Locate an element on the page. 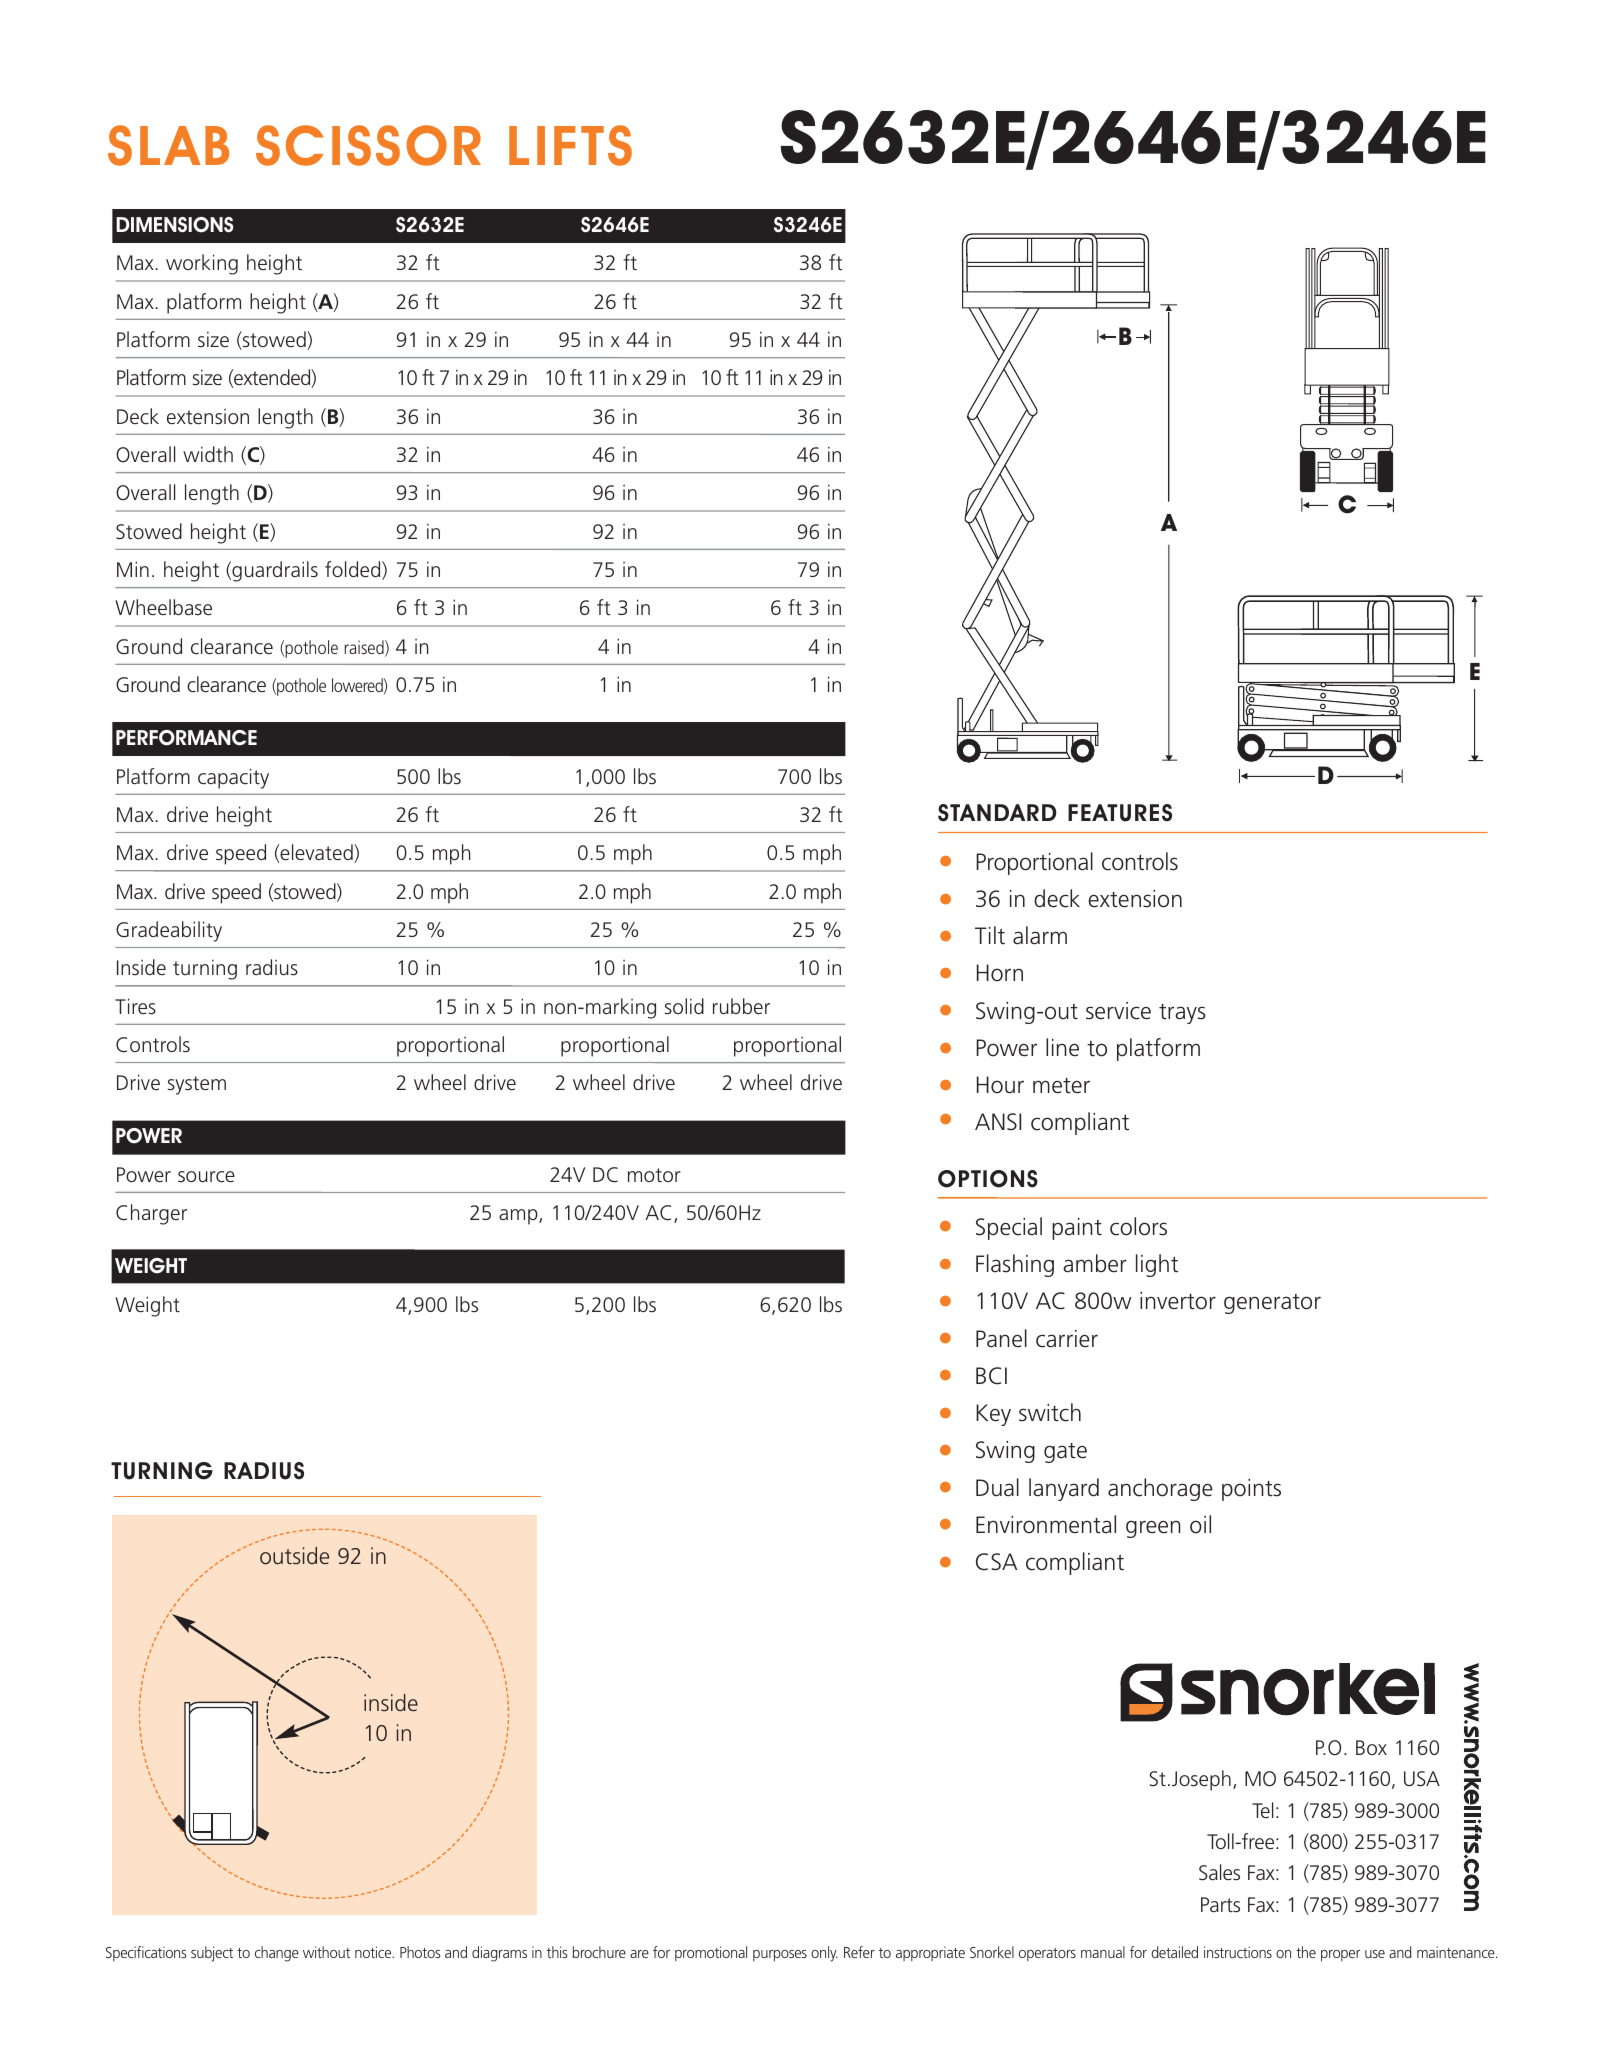  SCISSOR is located at coordinates (368, 145).
